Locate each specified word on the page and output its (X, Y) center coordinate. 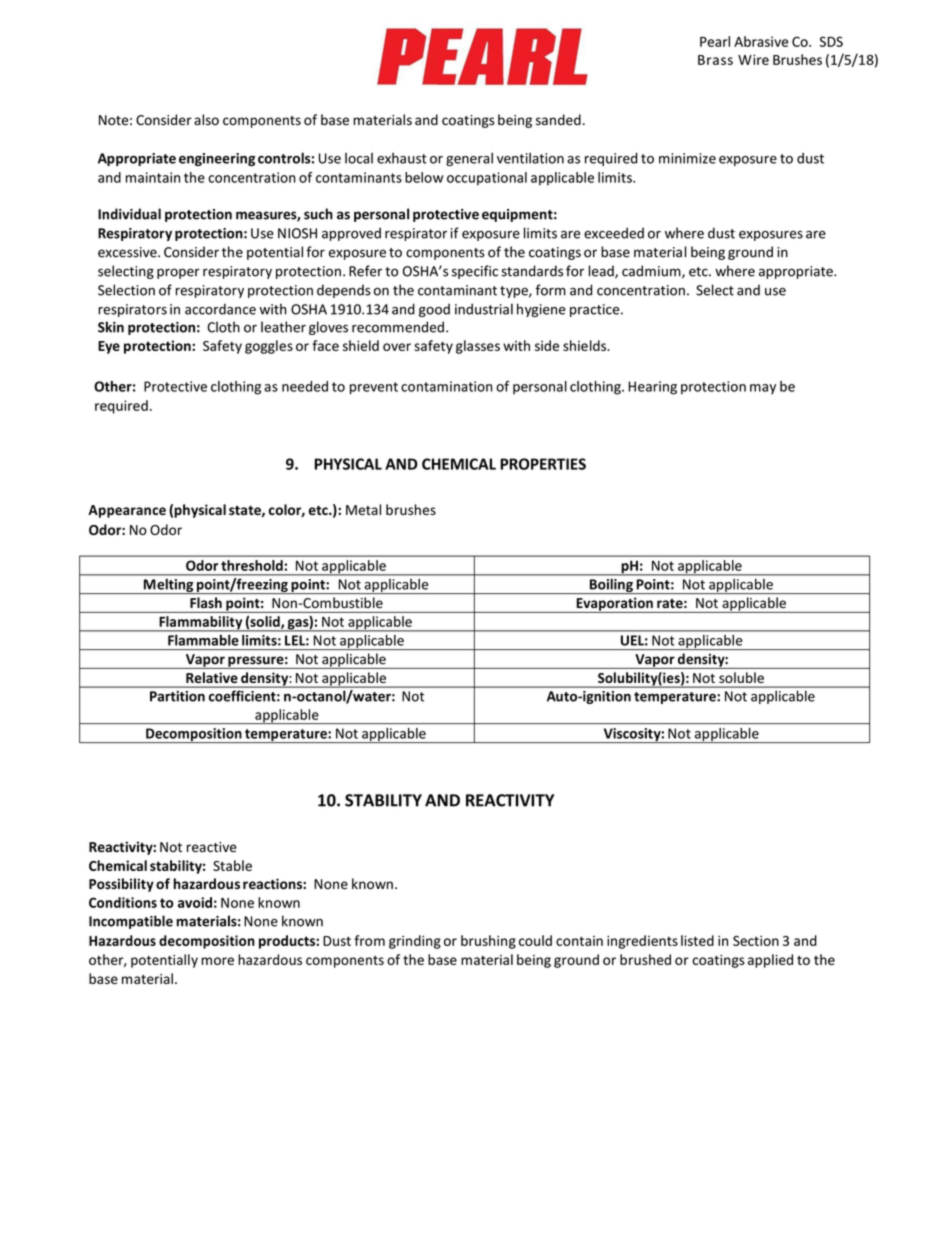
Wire (753, 59)
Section (756, 941)
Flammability (201, 624)
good (434, 310)
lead (602, 272)
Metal (363, 509)
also (206, 120)
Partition (177, 696)
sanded (558, 120)
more (217, 961)
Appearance (127, 511)
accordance (220, 309)
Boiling (611, 586)
